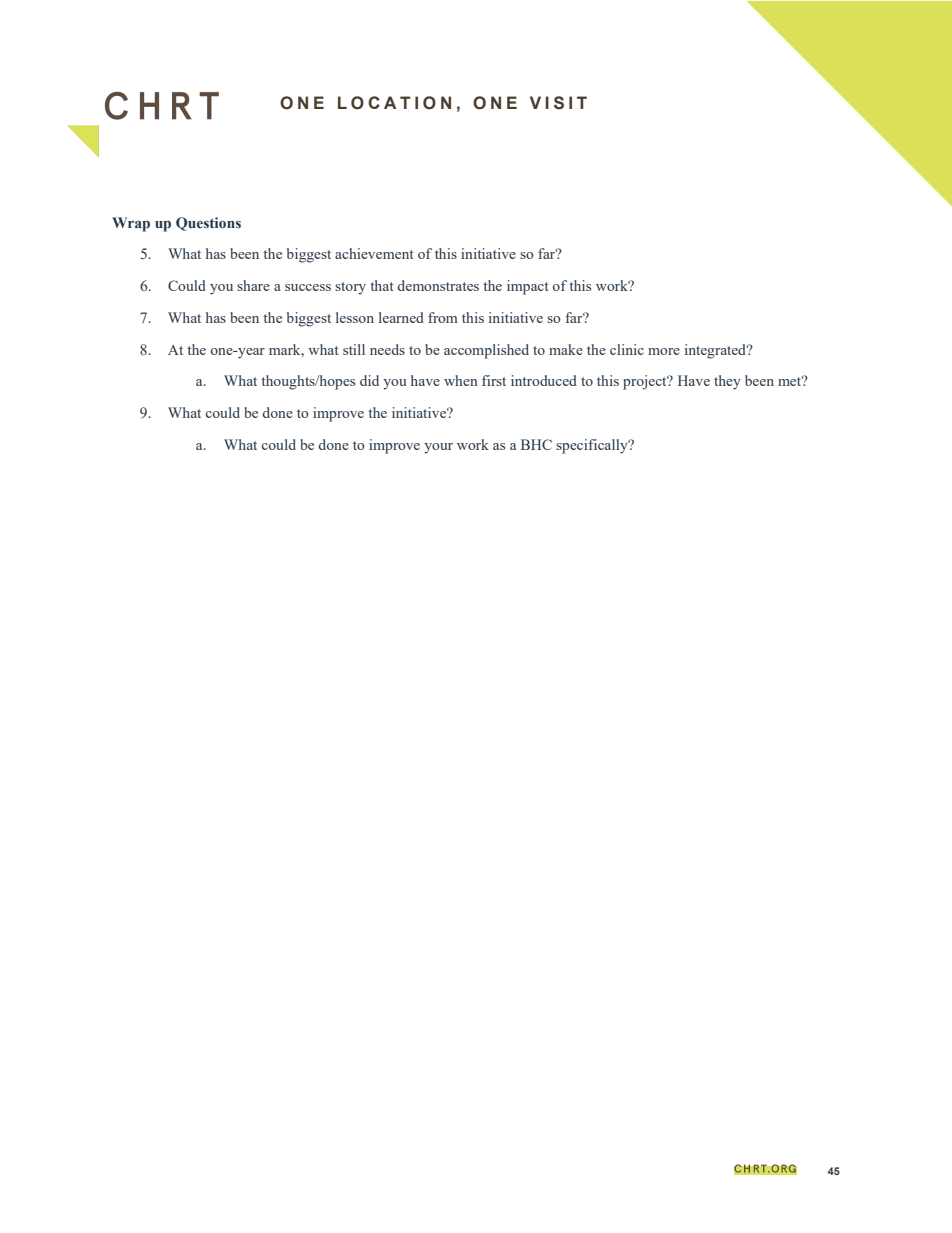 This page has width=952, height=1233. Describe the element at coordinates (558, 103) in the page. I see `VISIT` at that location.
